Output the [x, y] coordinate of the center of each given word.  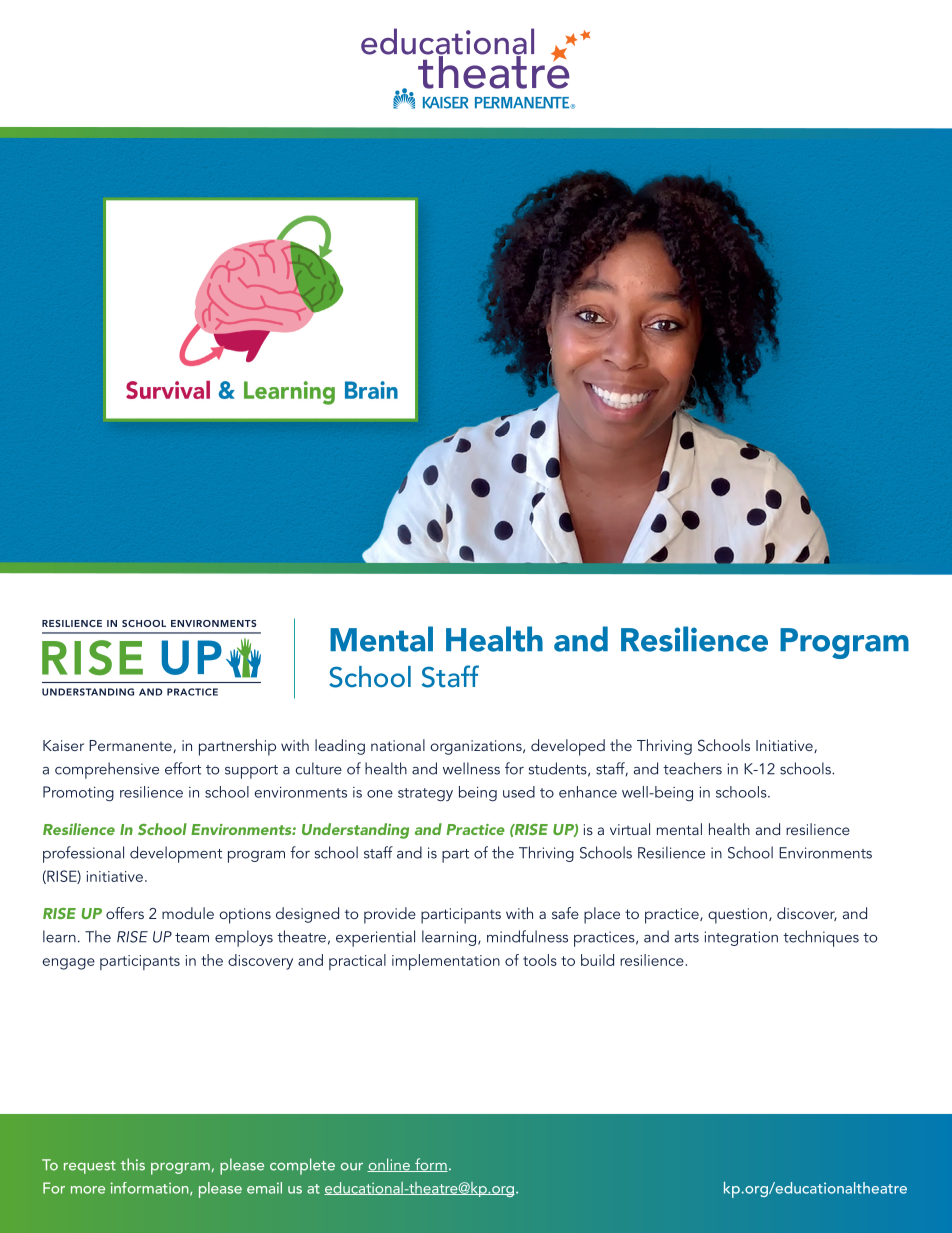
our [352, 1167]
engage [69, 964]
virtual [630, 829]
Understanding [355, 831]
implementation [446, 962]
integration [741, 938]
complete [302, 1166]
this [133, 1164]
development [176, 854]
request [90, 1167]
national [398, 745]
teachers [692, 768]
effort [183, 768]
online [389, 1165]
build [597, 960]
